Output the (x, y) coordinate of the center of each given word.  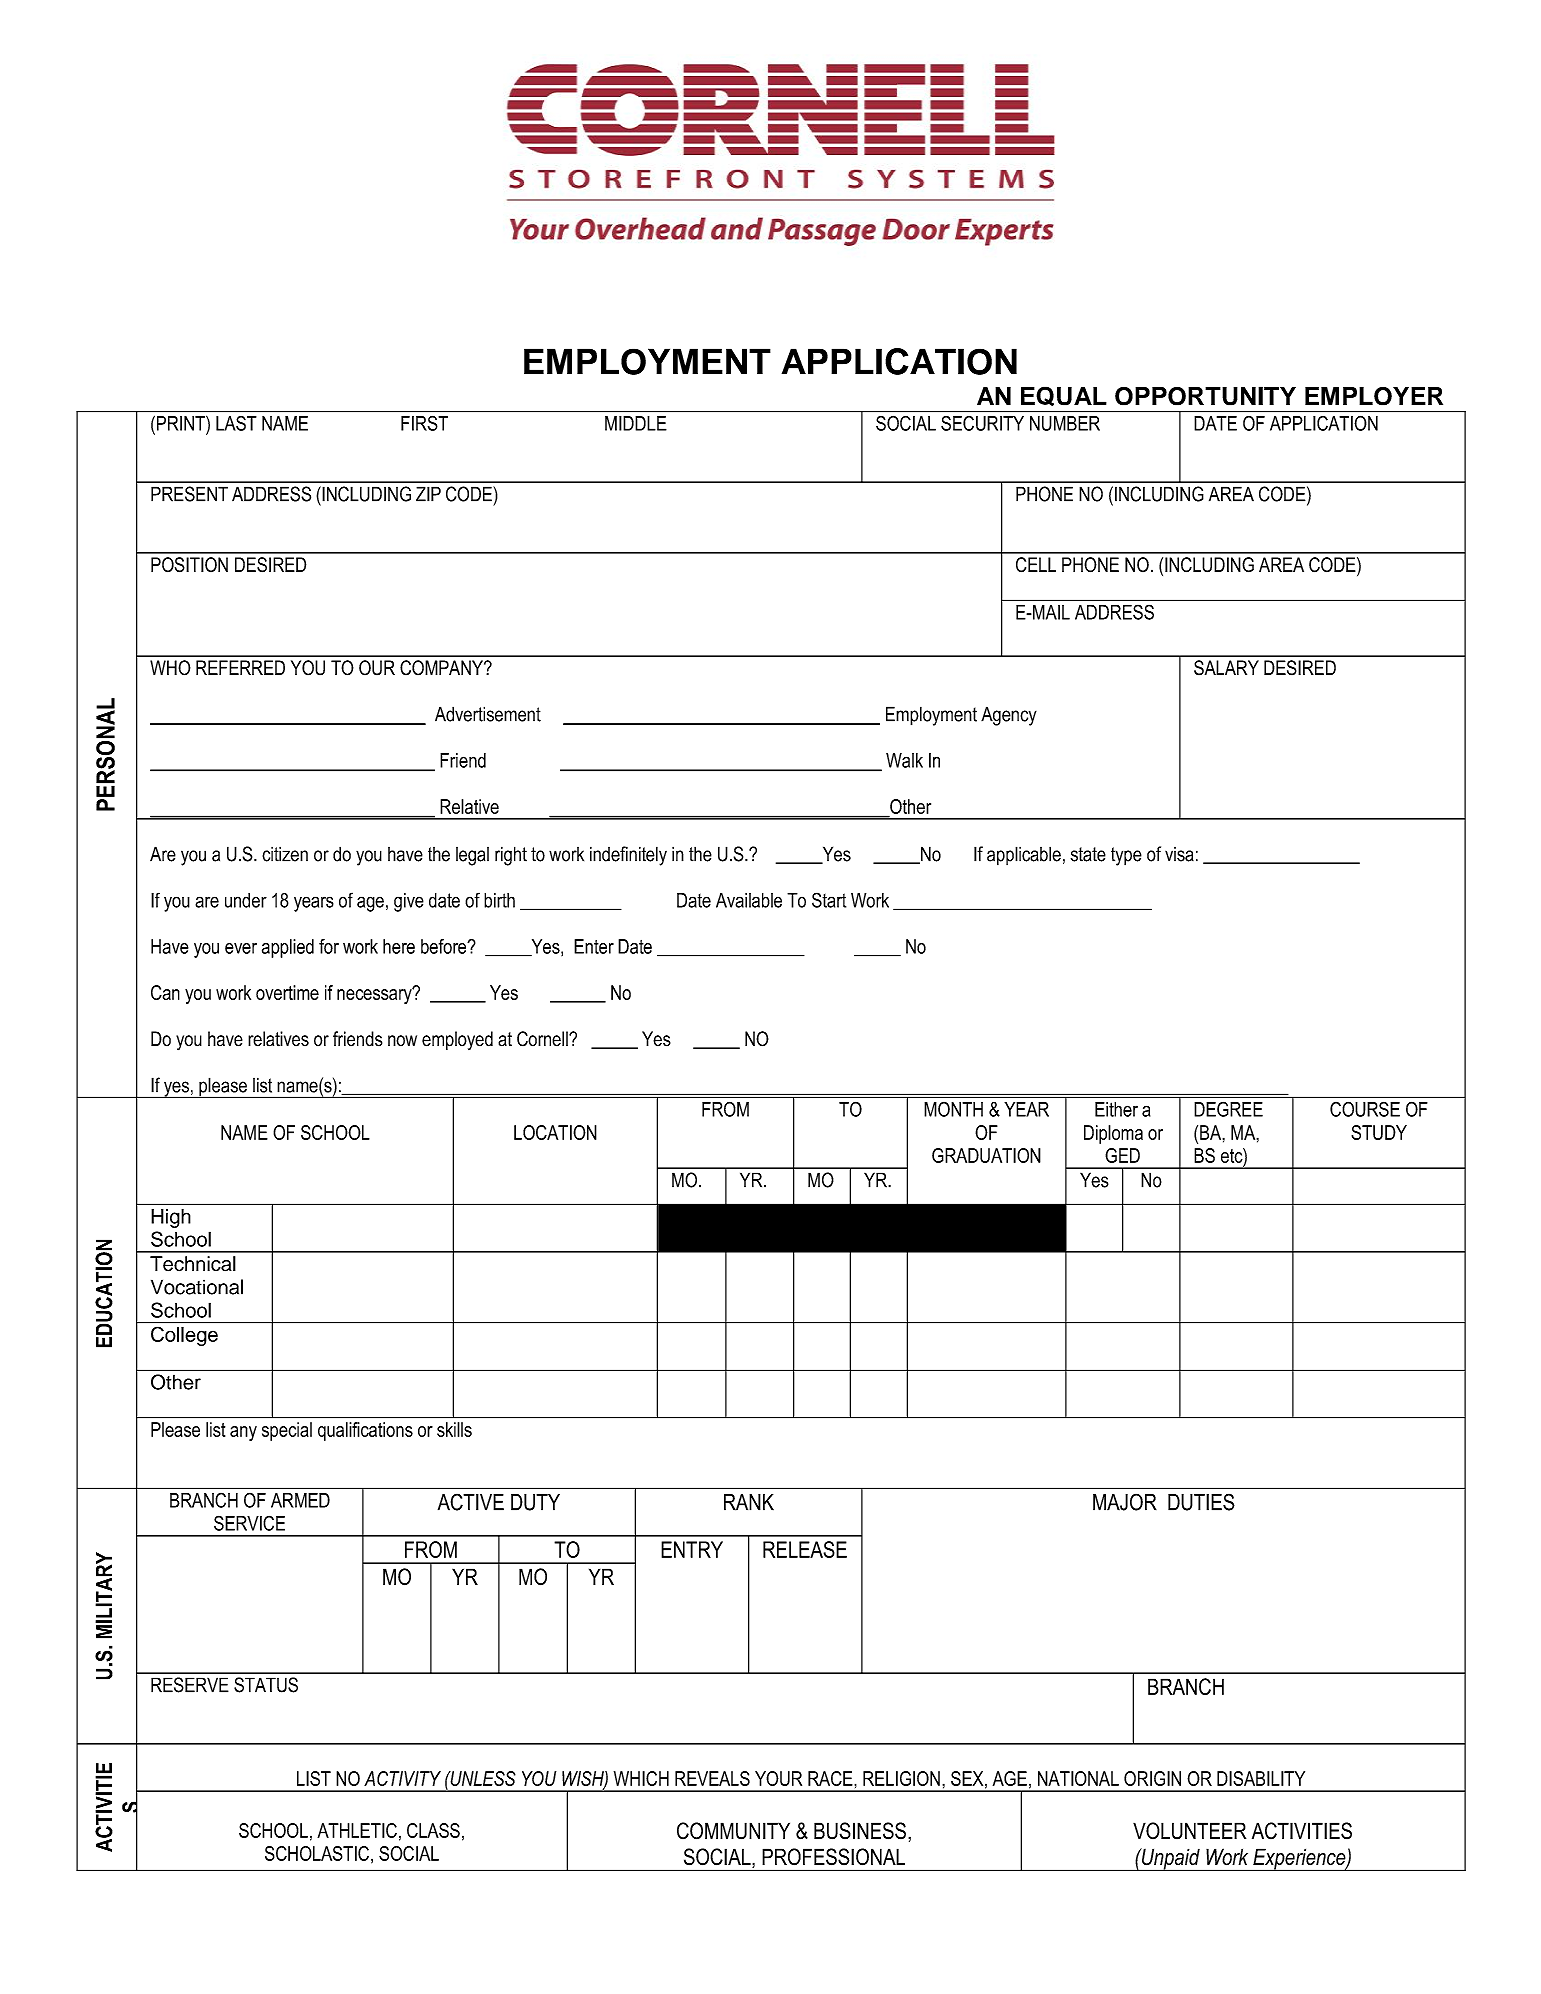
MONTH (953, 1109)
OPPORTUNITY (1205, 396)
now (402, 1041)
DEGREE (1228, 1109)
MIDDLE (636, 423)
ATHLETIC (357, 1830)
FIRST (424, 423)
